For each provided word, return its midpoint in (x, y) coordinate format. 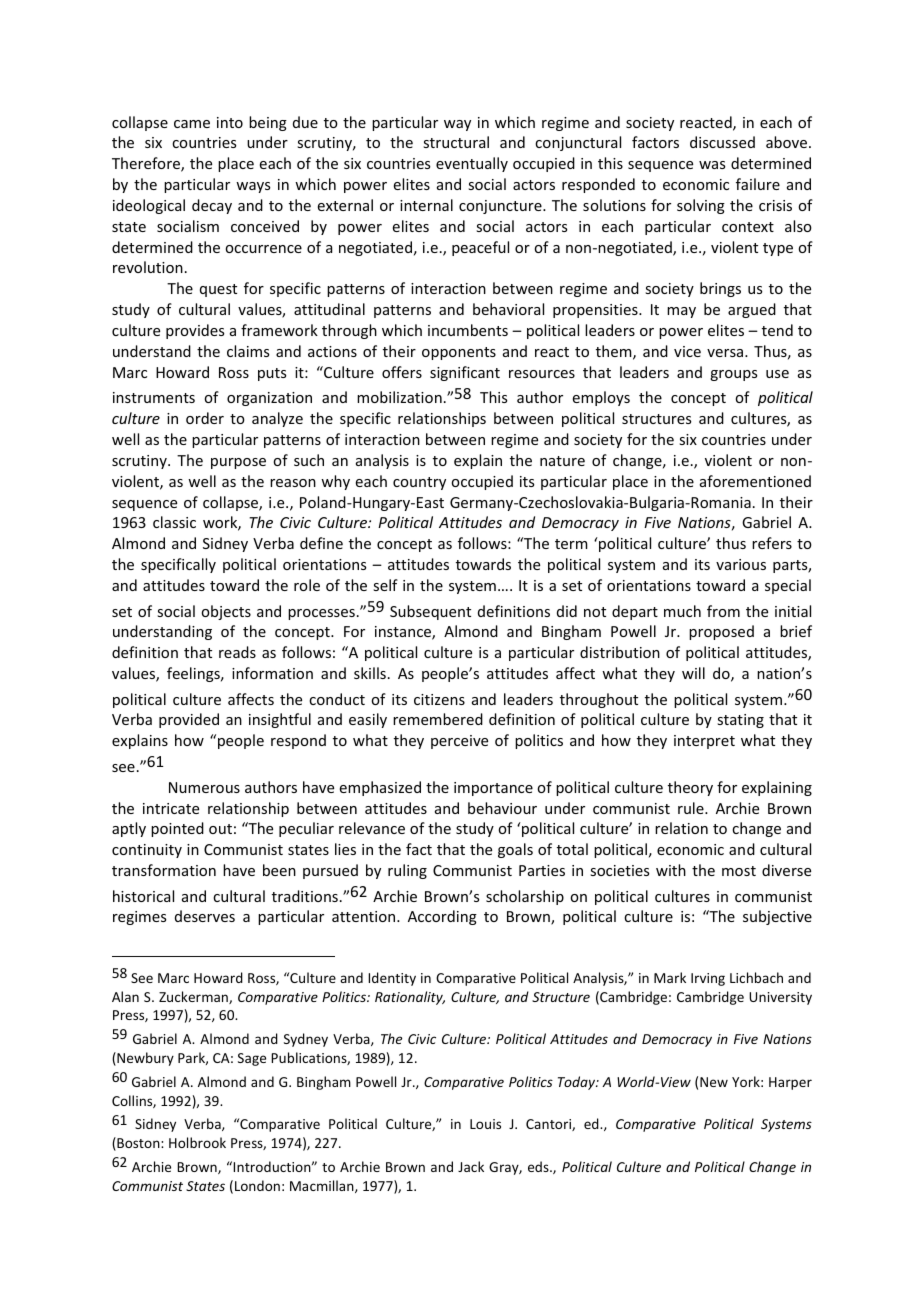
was (712, 165)
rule (692, 808)
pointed (177, 829)
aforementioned (755, 481)
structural (456, 142)
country (419, 483)
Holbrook (197, 1142)
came (192, 124)
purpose (238, 463)
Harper (790, 1083)
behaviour (502, 808)
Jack (471, 1166)
